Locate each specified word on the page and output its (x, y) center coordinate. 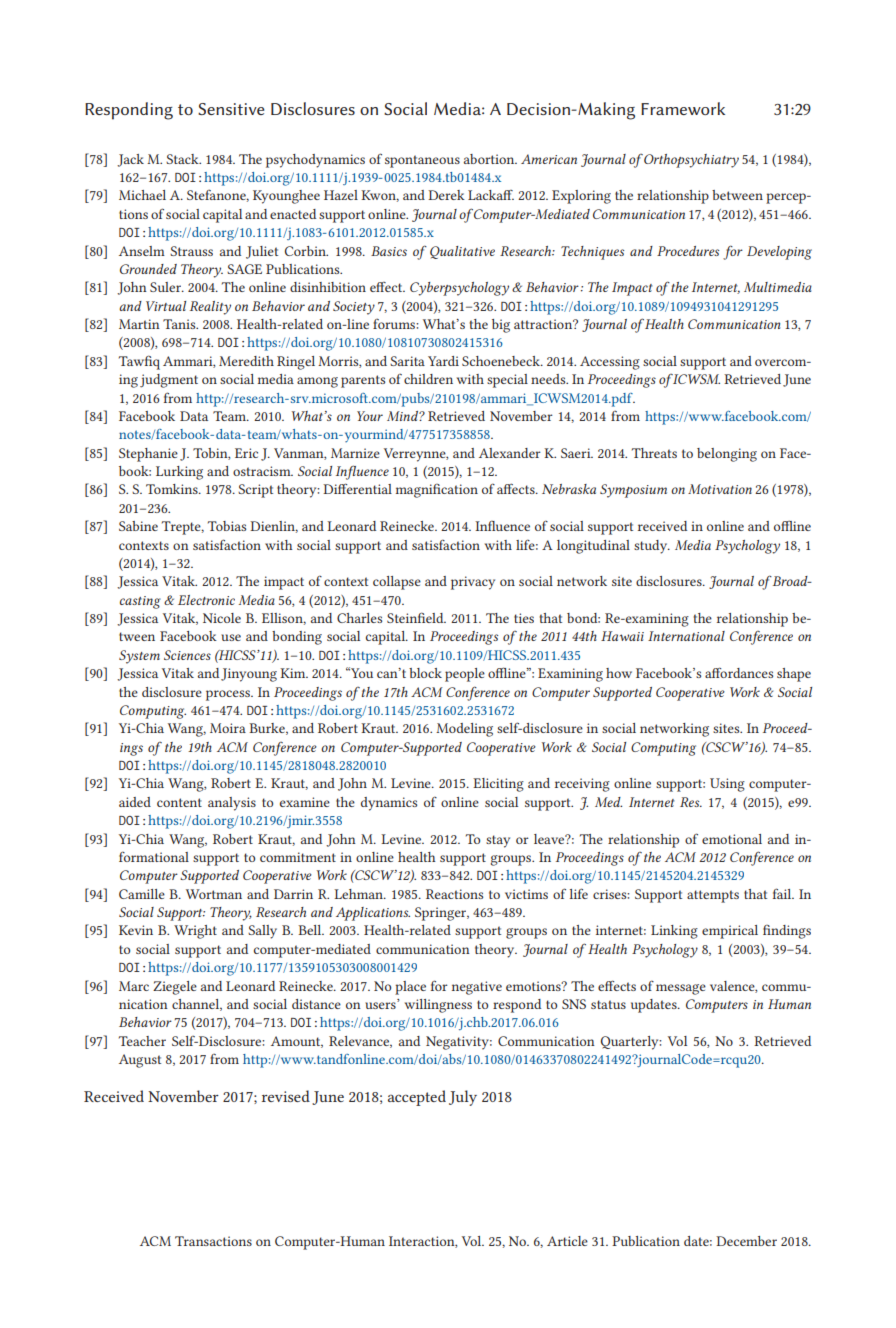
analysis (232, 804)
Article (567, 1241)
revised (286, 1096)
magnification (437, 491)
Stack (183, 159)
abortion (490, 159)
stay (498, 841)
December (746, 1241)
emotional (732, 839)
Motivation (720, 489)
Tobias (227, 526)
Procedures (688, 251)
